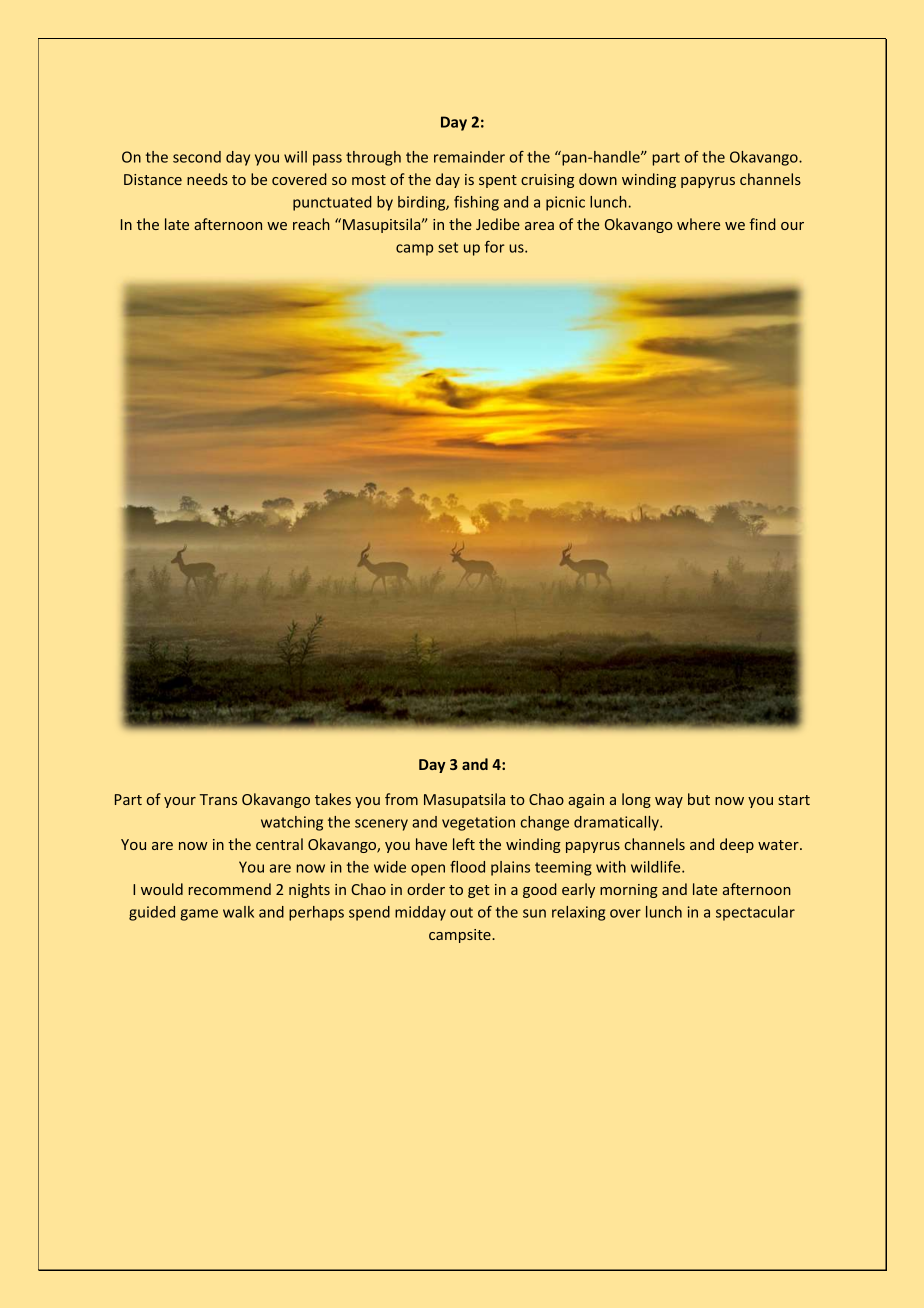  Describe the element at coordinates (311, 224) in the document. I see `reach` at that location.
